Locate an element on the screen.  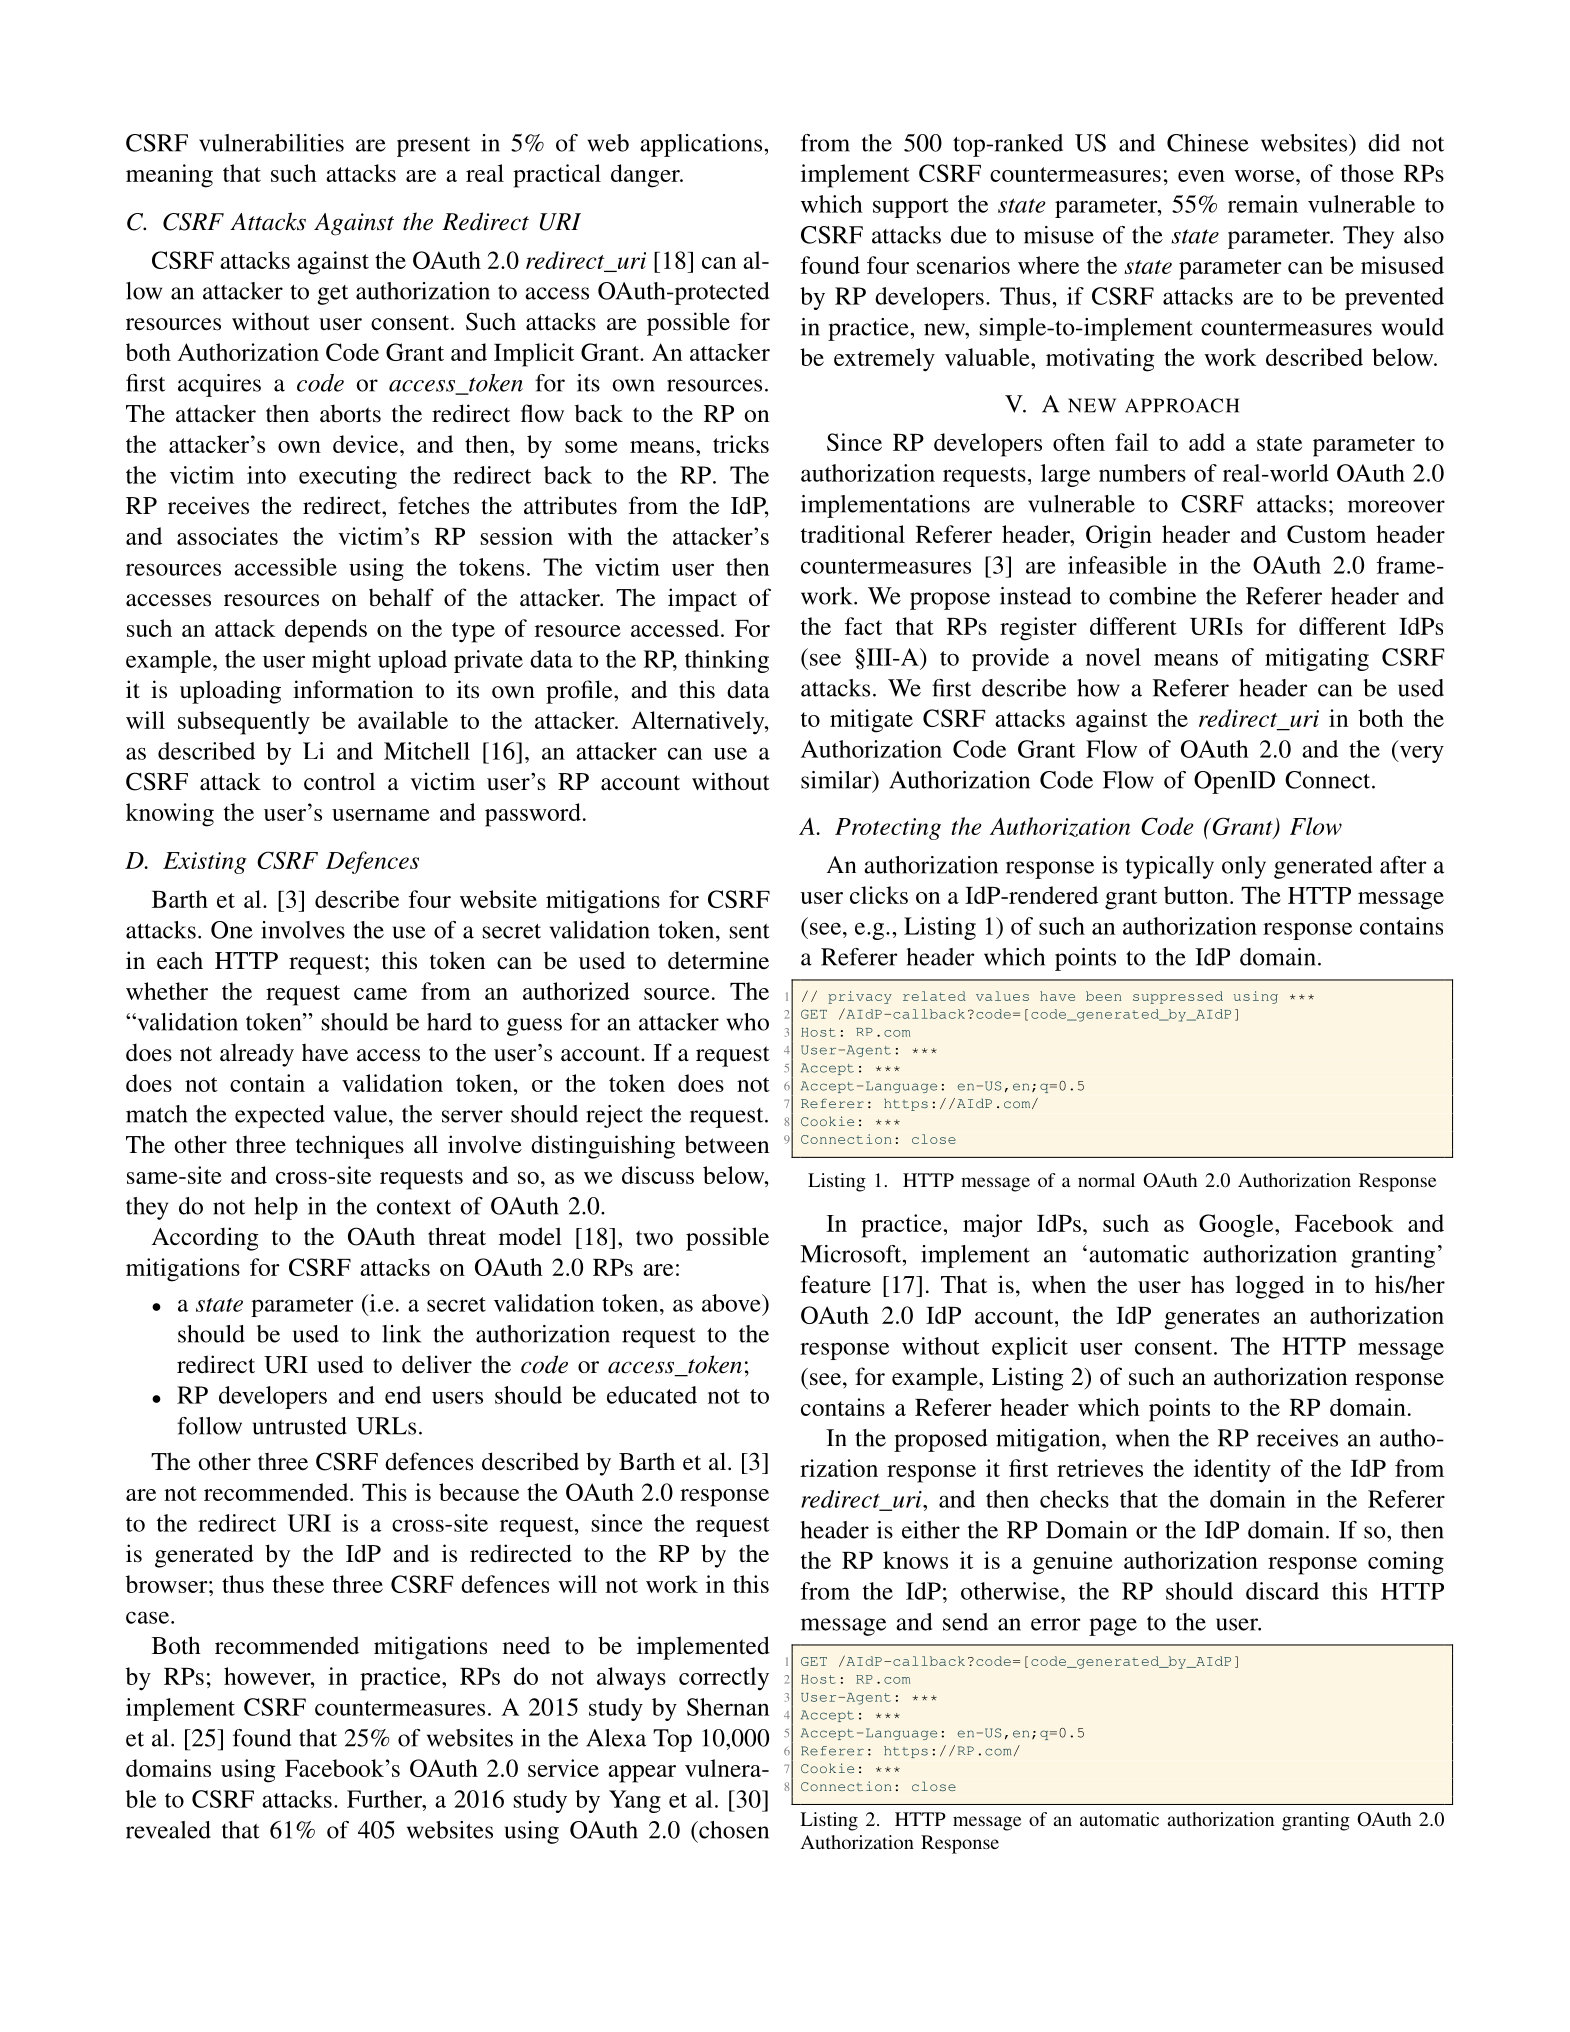
Further is located at coordinates (385, 1799).
